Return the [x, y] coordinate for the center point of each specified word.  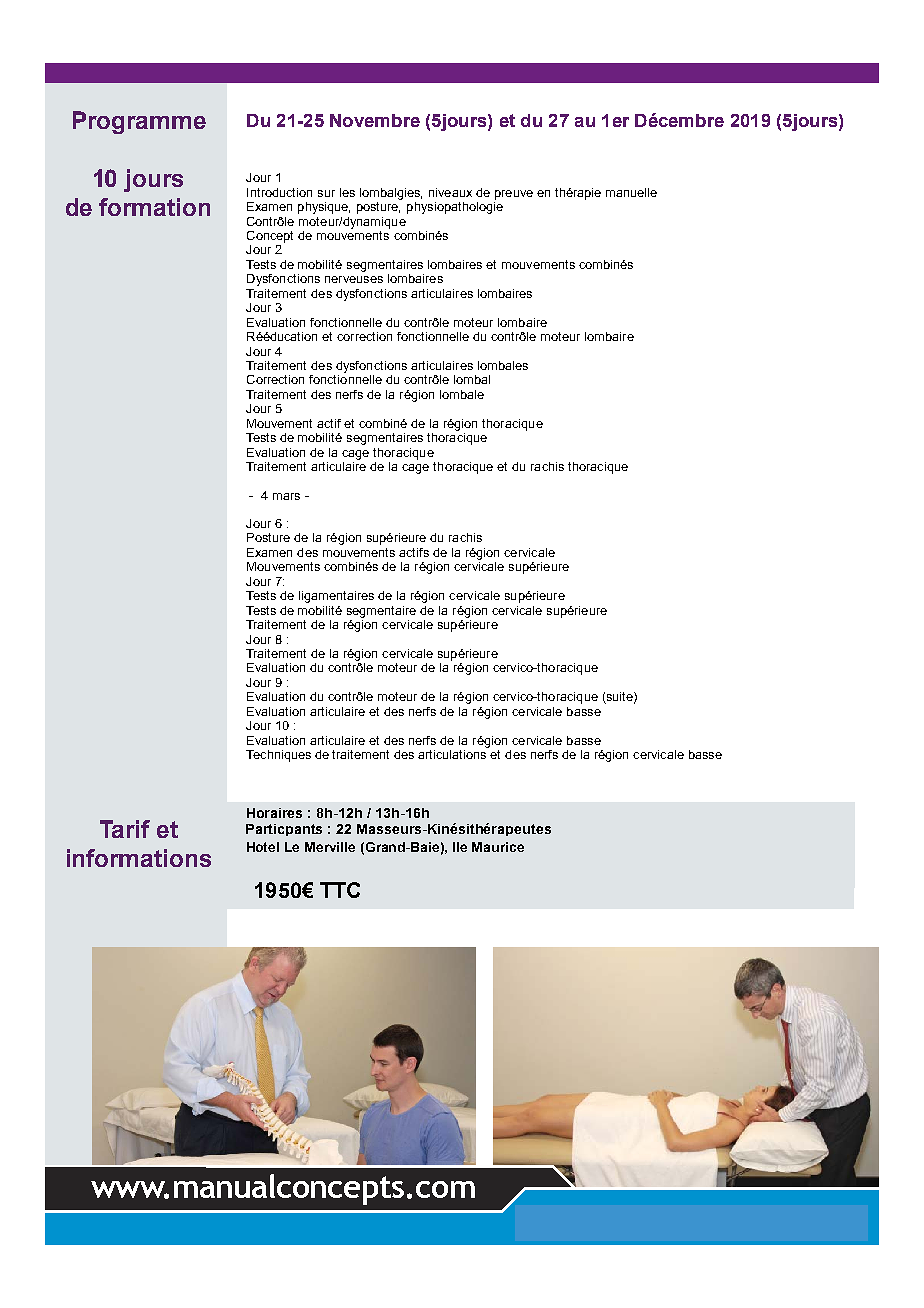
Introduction [279, 192]
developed [392, 426]
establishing [282, 552]
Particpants [284, 830]
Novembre [375, 120]
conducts [275, 570]
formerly [404, 462]
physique [324, 208]
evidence [273, 606]
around [325, 624]
